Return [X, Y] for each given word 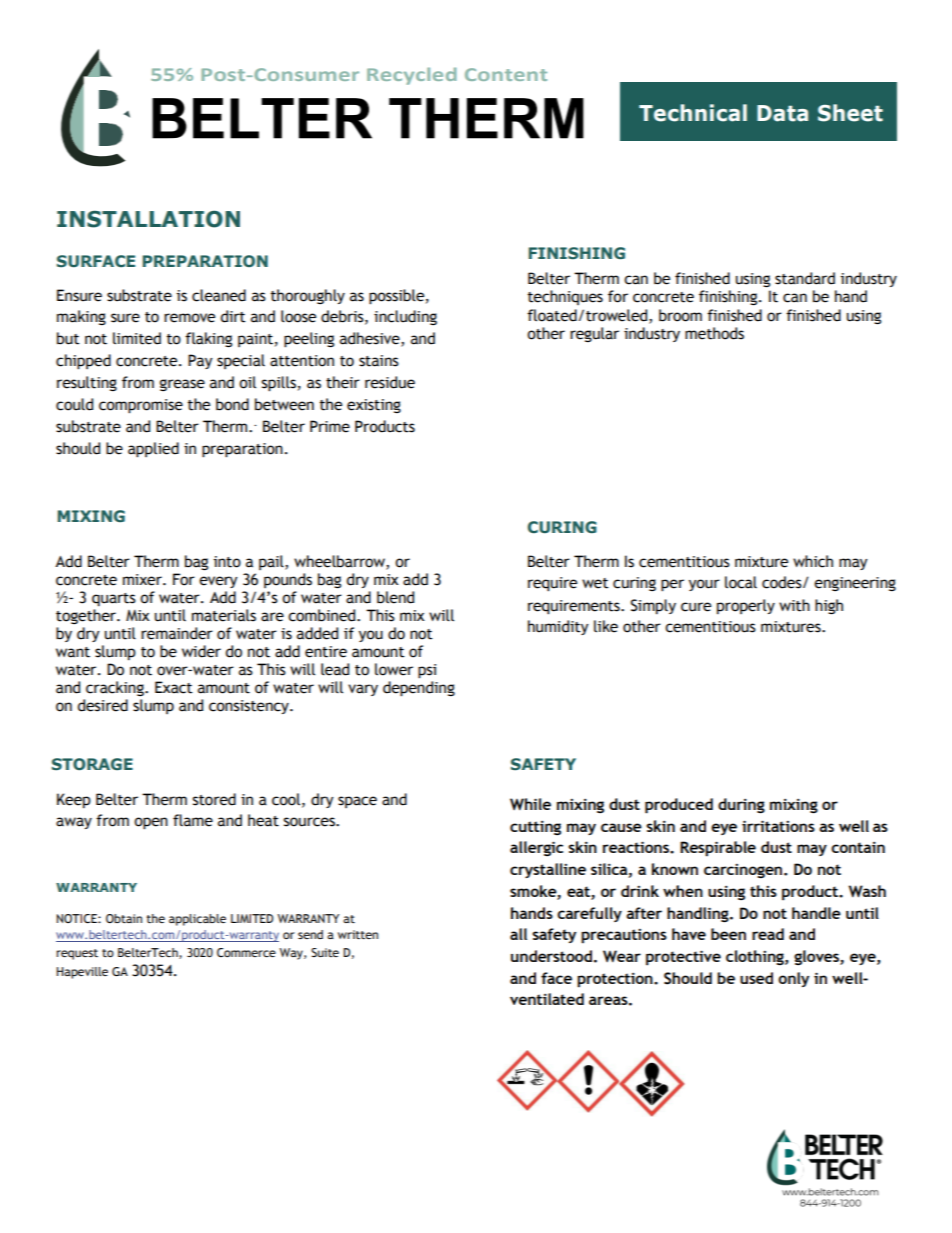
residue [390, 382]
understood [551, 956]
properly [746, 606]
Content [506, 74]
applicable [197, 920]
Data [782, 113]
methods [714, 333]
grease [182, 385]
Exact [174, 687]
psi [427, 671]
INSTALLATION [148, 219]
